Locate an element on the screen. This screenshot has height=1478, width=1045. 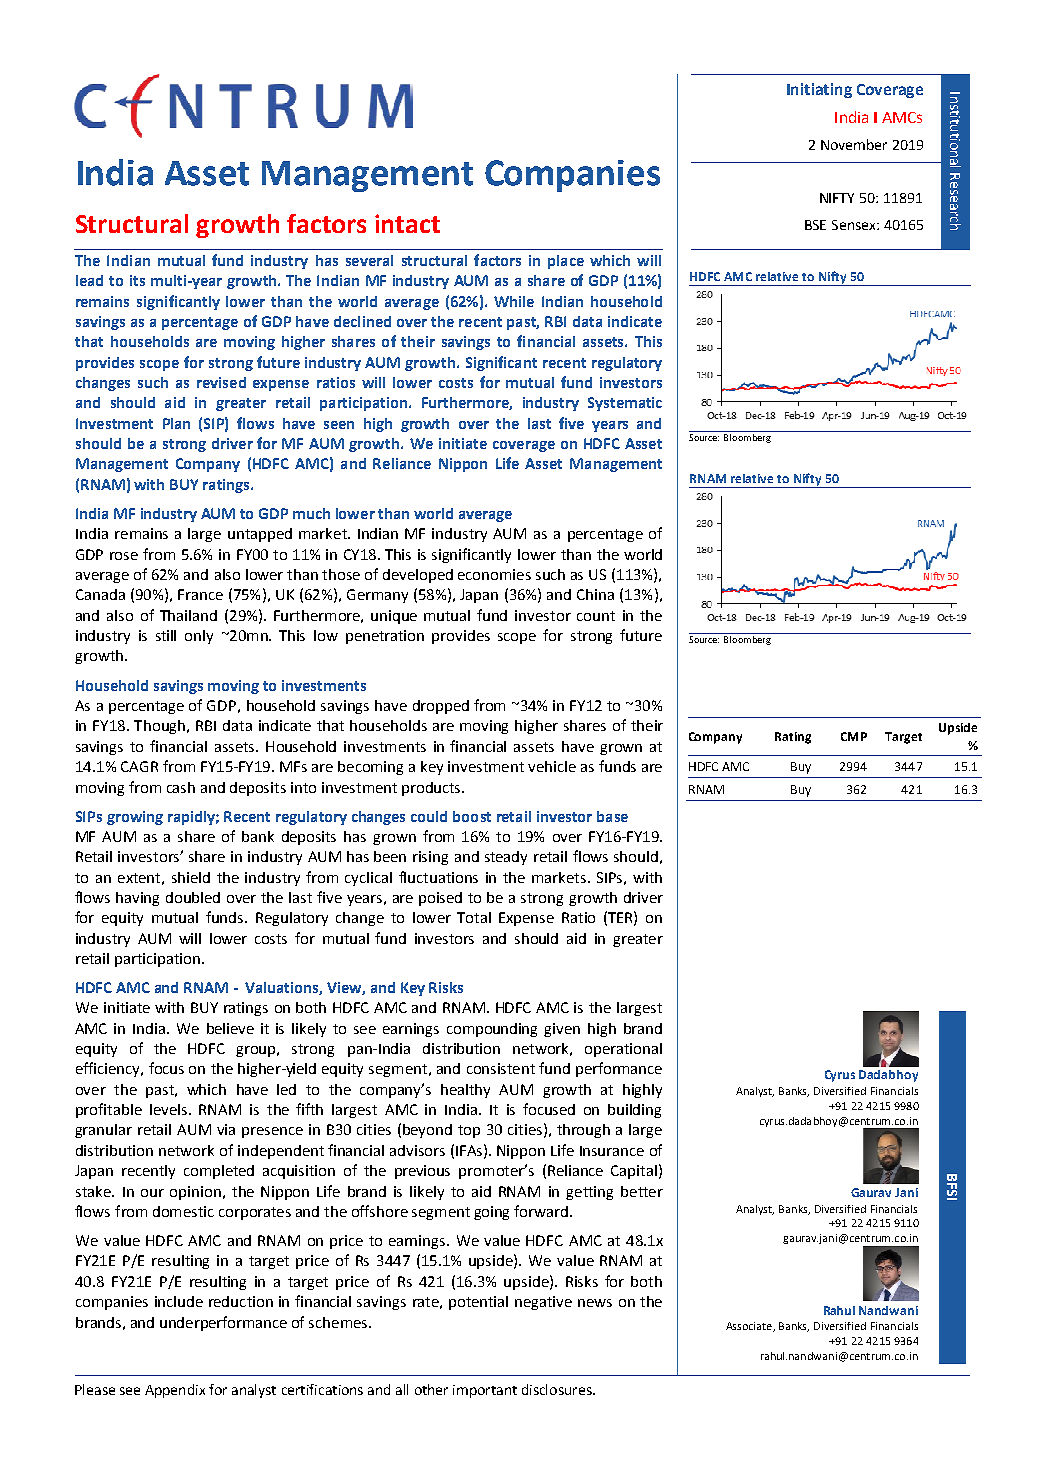
intact is located at coordinates (407, 223).
